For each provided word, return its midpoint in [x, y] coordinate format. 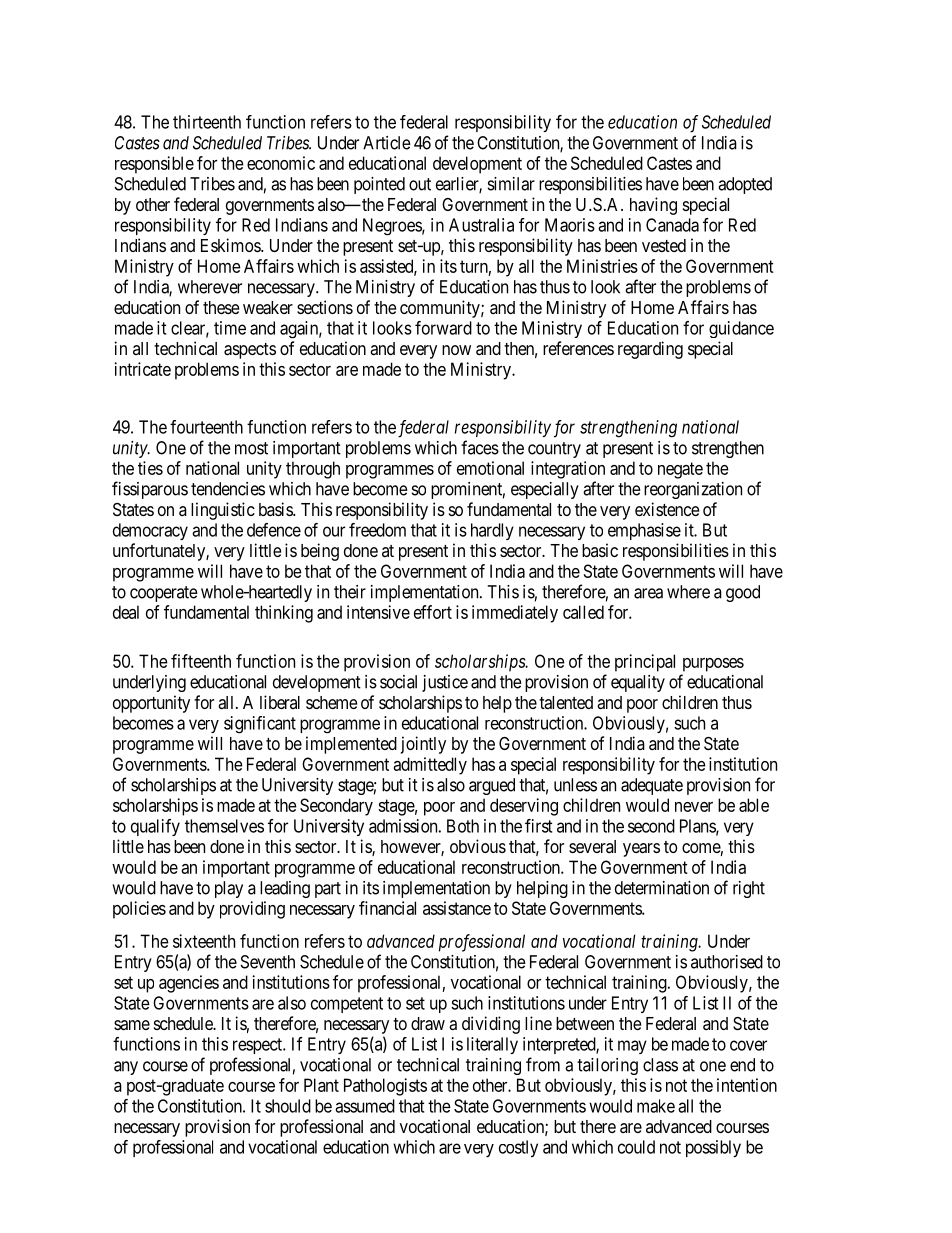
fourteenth [206, 427]
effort [433, 612]
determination [662, 888]
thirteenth [207, 122]
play [229, 889]
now [456, 350]
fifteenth [201, 661]
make [656, 1106]
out [420, 184]
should [288, 1106]
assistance [457, 908]
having [653, 206]
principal [645, 663]
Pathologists [385, 1087]
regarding [650, 350]
